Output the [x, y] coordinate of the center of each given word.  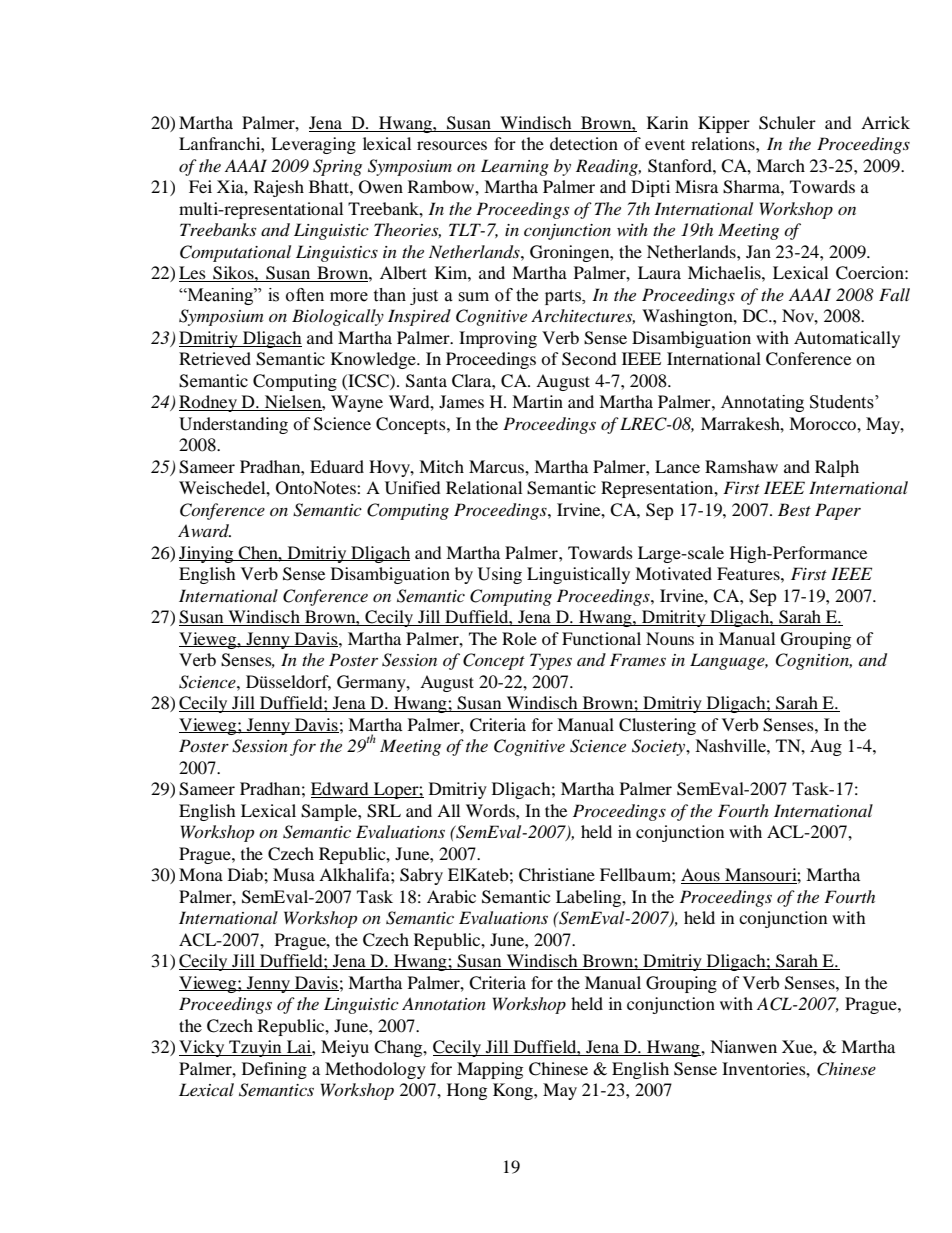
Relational [484, 487]
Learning [515, 167]
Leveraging [313, 145]
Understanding [233, 425]
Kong [514, 1091]
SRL [384, 811]
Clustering [657, 726]
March [780, 165]
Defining [274, 1070]
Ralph [837, 468]
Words [491, 810]
